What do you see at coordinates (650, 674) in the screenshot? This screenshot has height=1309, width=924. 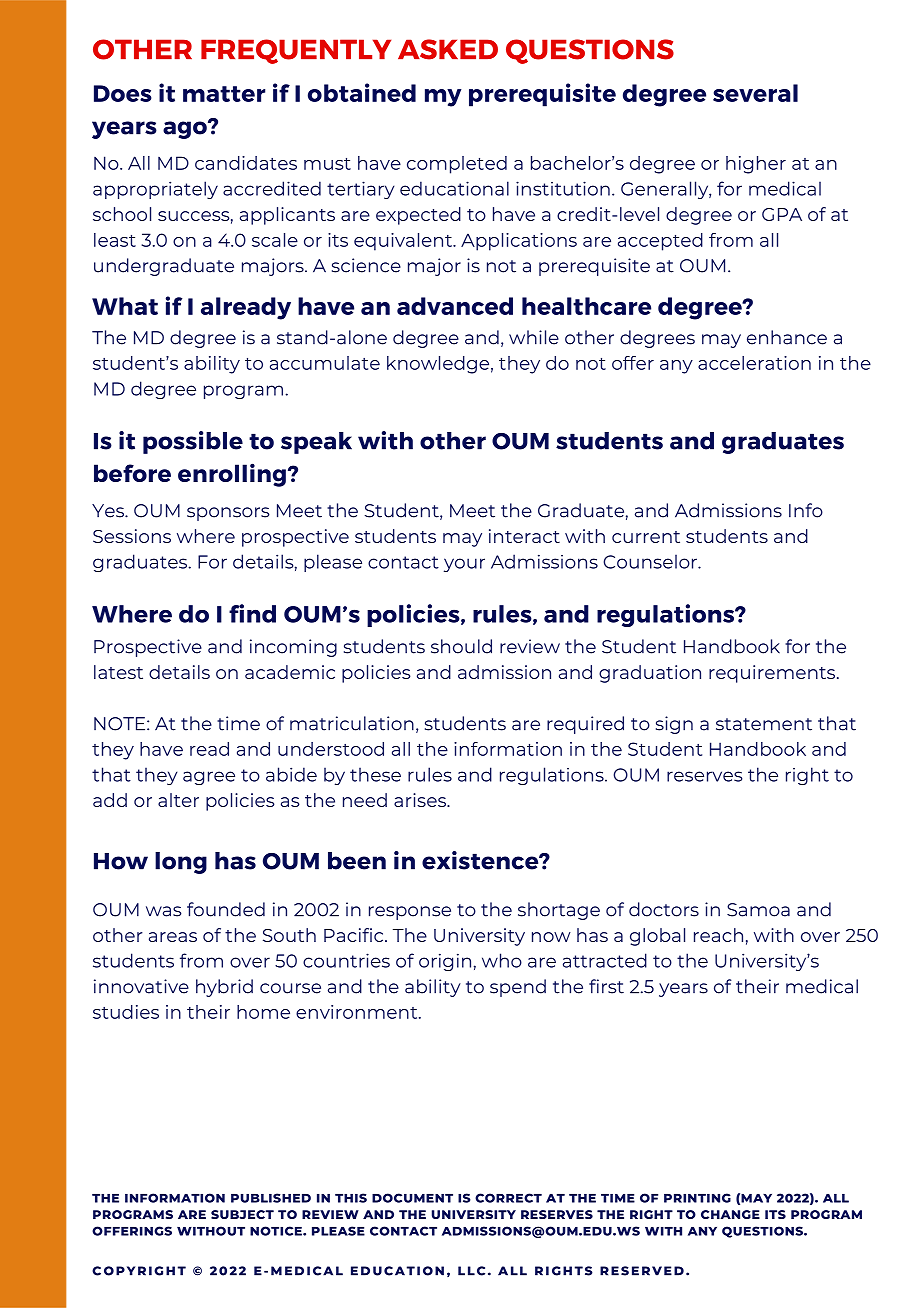 I see `graduation` at bounding box center [650, 674].
